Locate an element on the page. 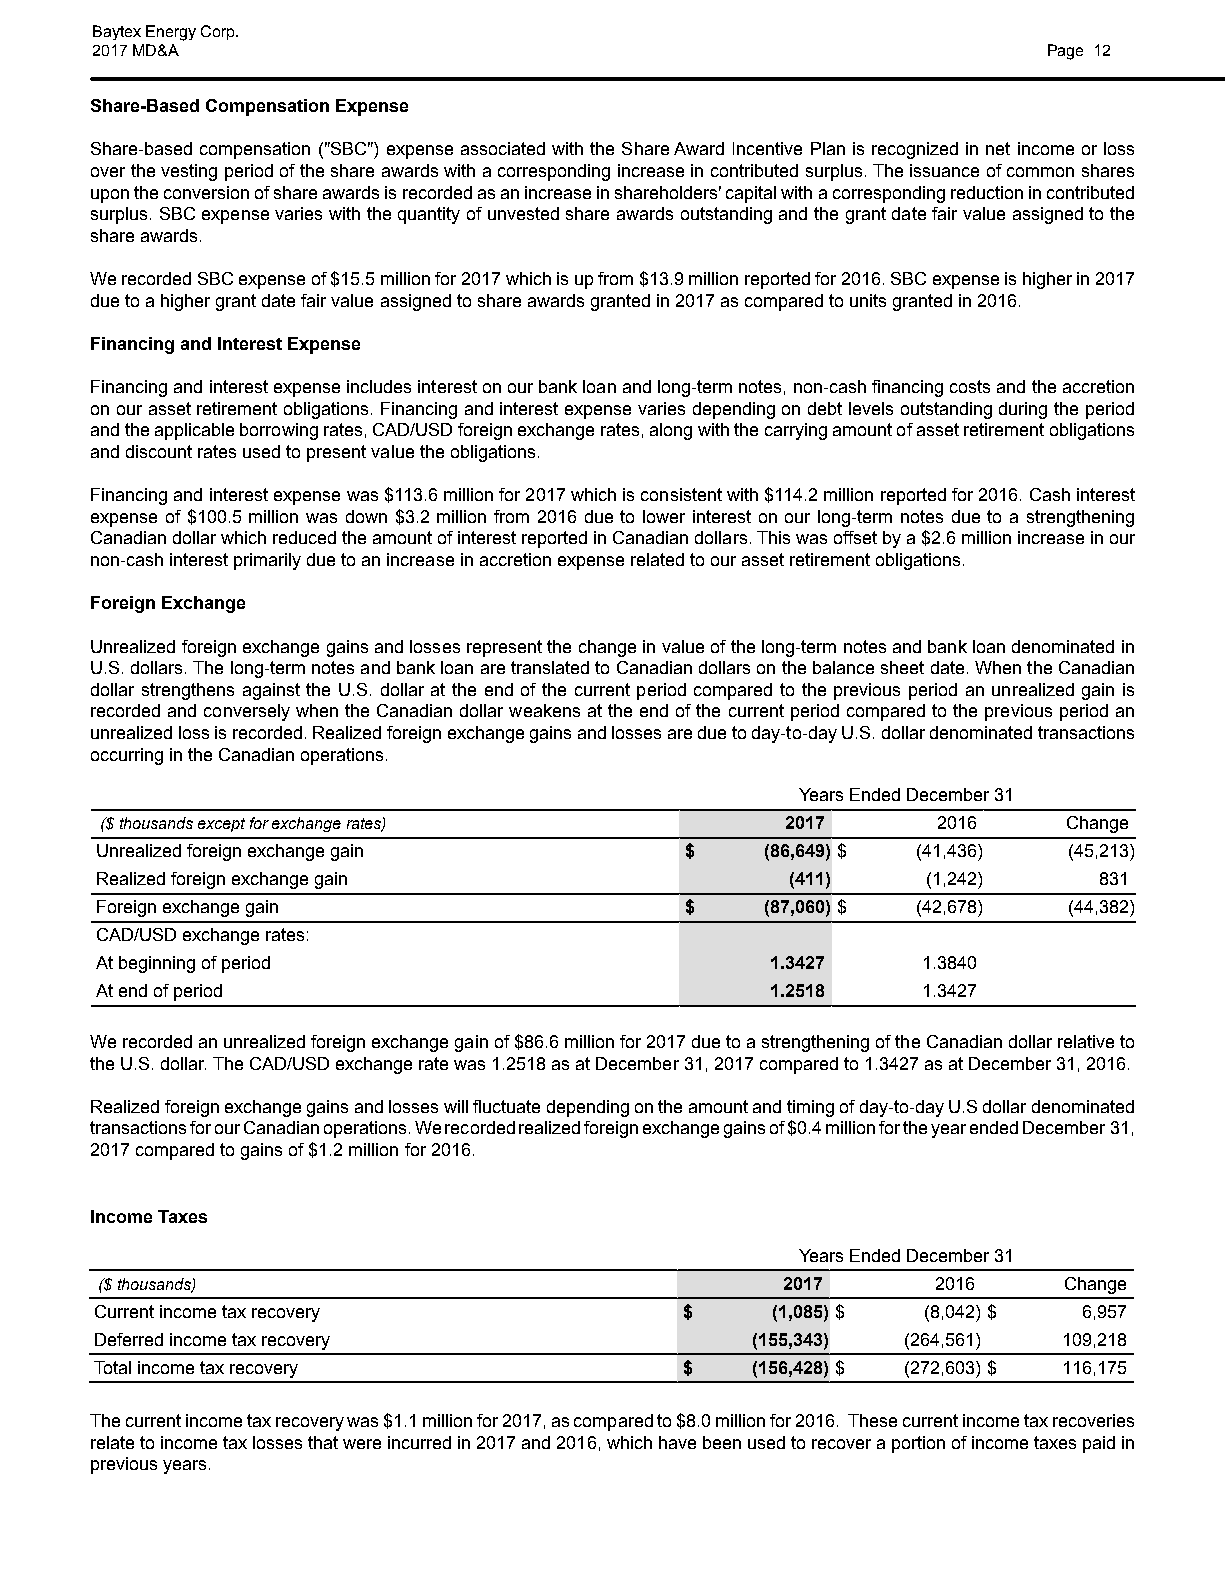 The height and width of the page is (1585, 1225). Page is located at coordinates (1065, 52).
